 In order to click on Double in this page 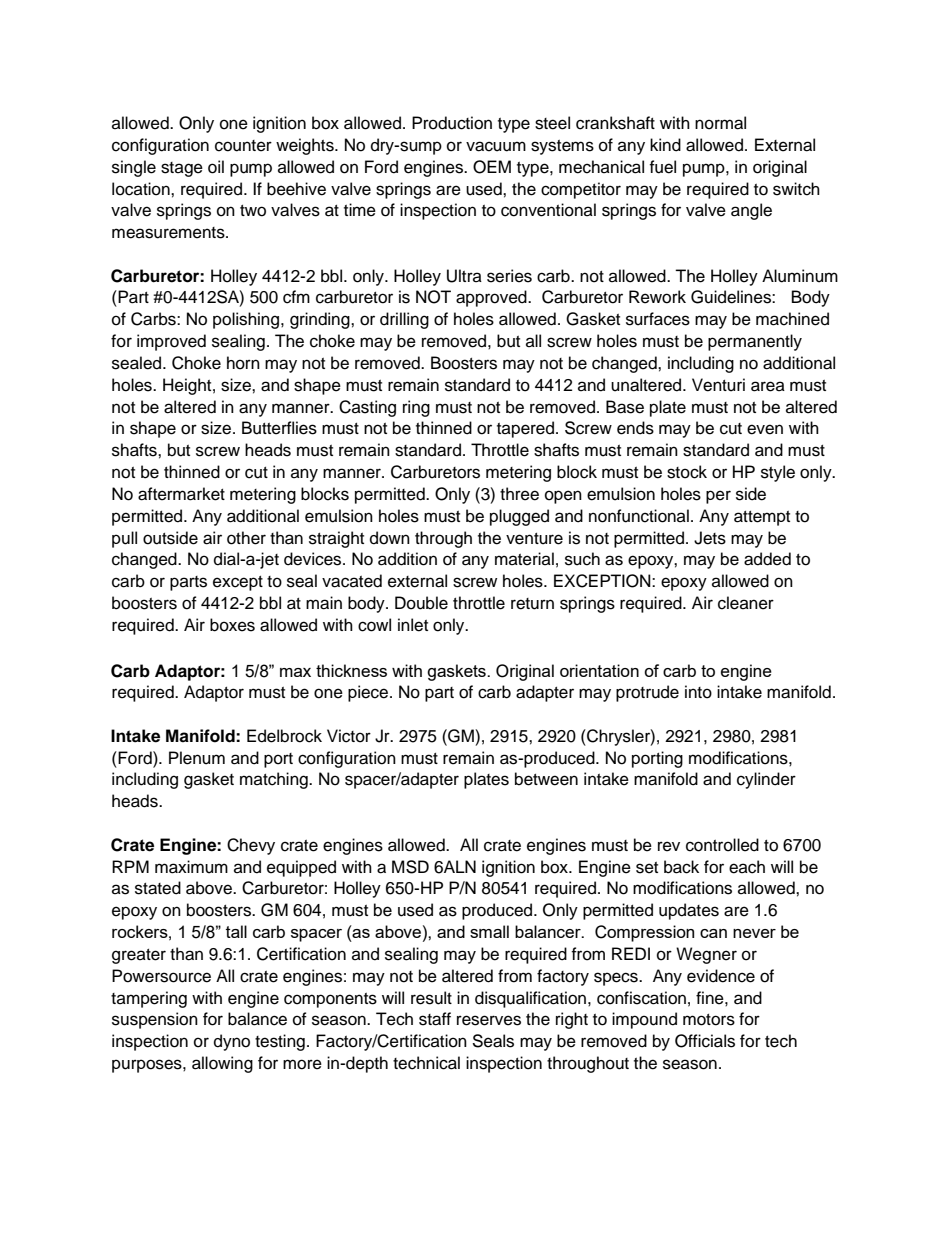, I will do `click(421, 603)`.
